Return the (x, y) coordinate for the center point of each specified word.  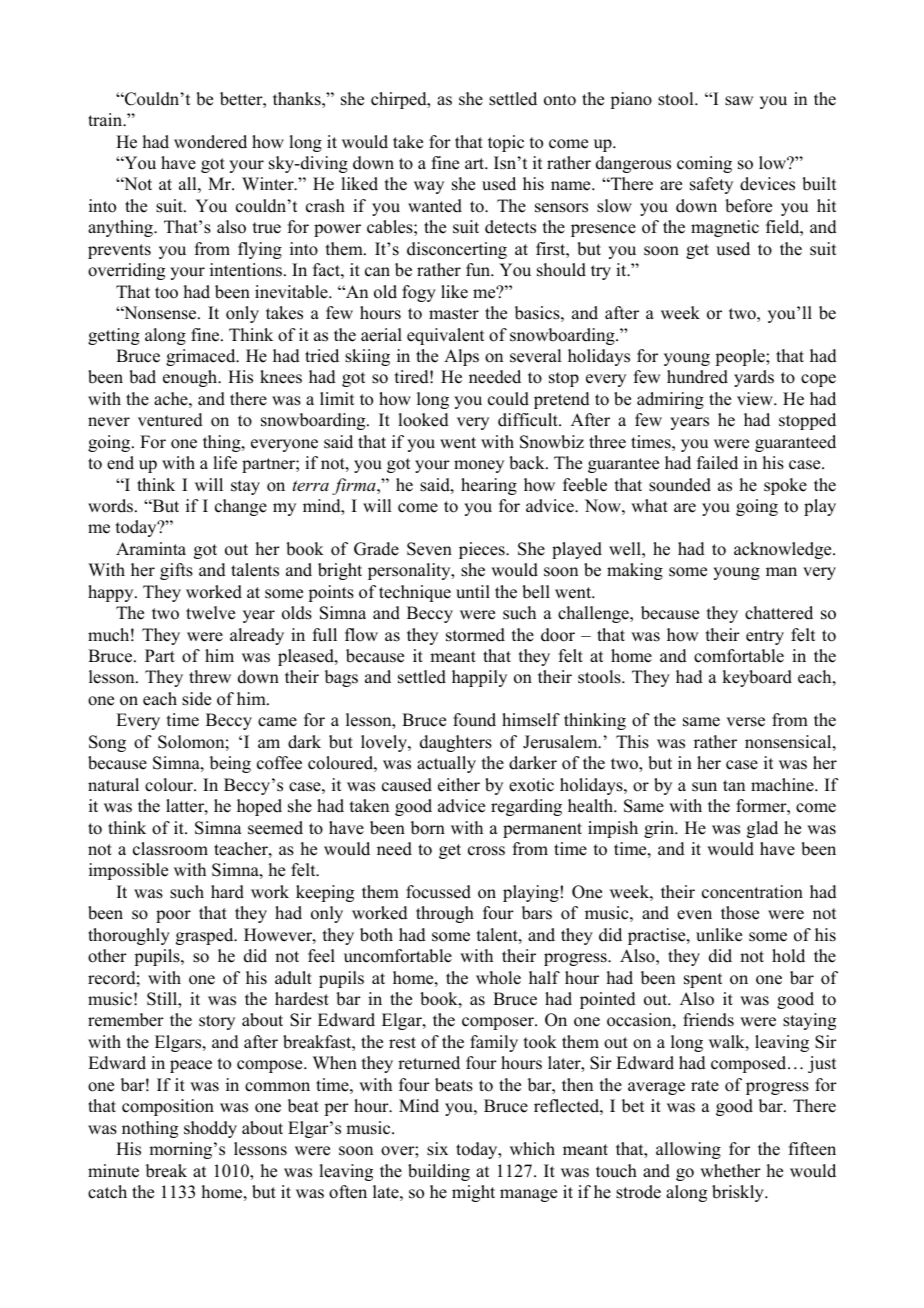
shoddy (210, 1129)
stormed (475, 635)
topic (506, 143)
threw (210, 677)
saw (739, 101)
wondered (210, 142)
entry (765, 637)
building (439, 1172)
